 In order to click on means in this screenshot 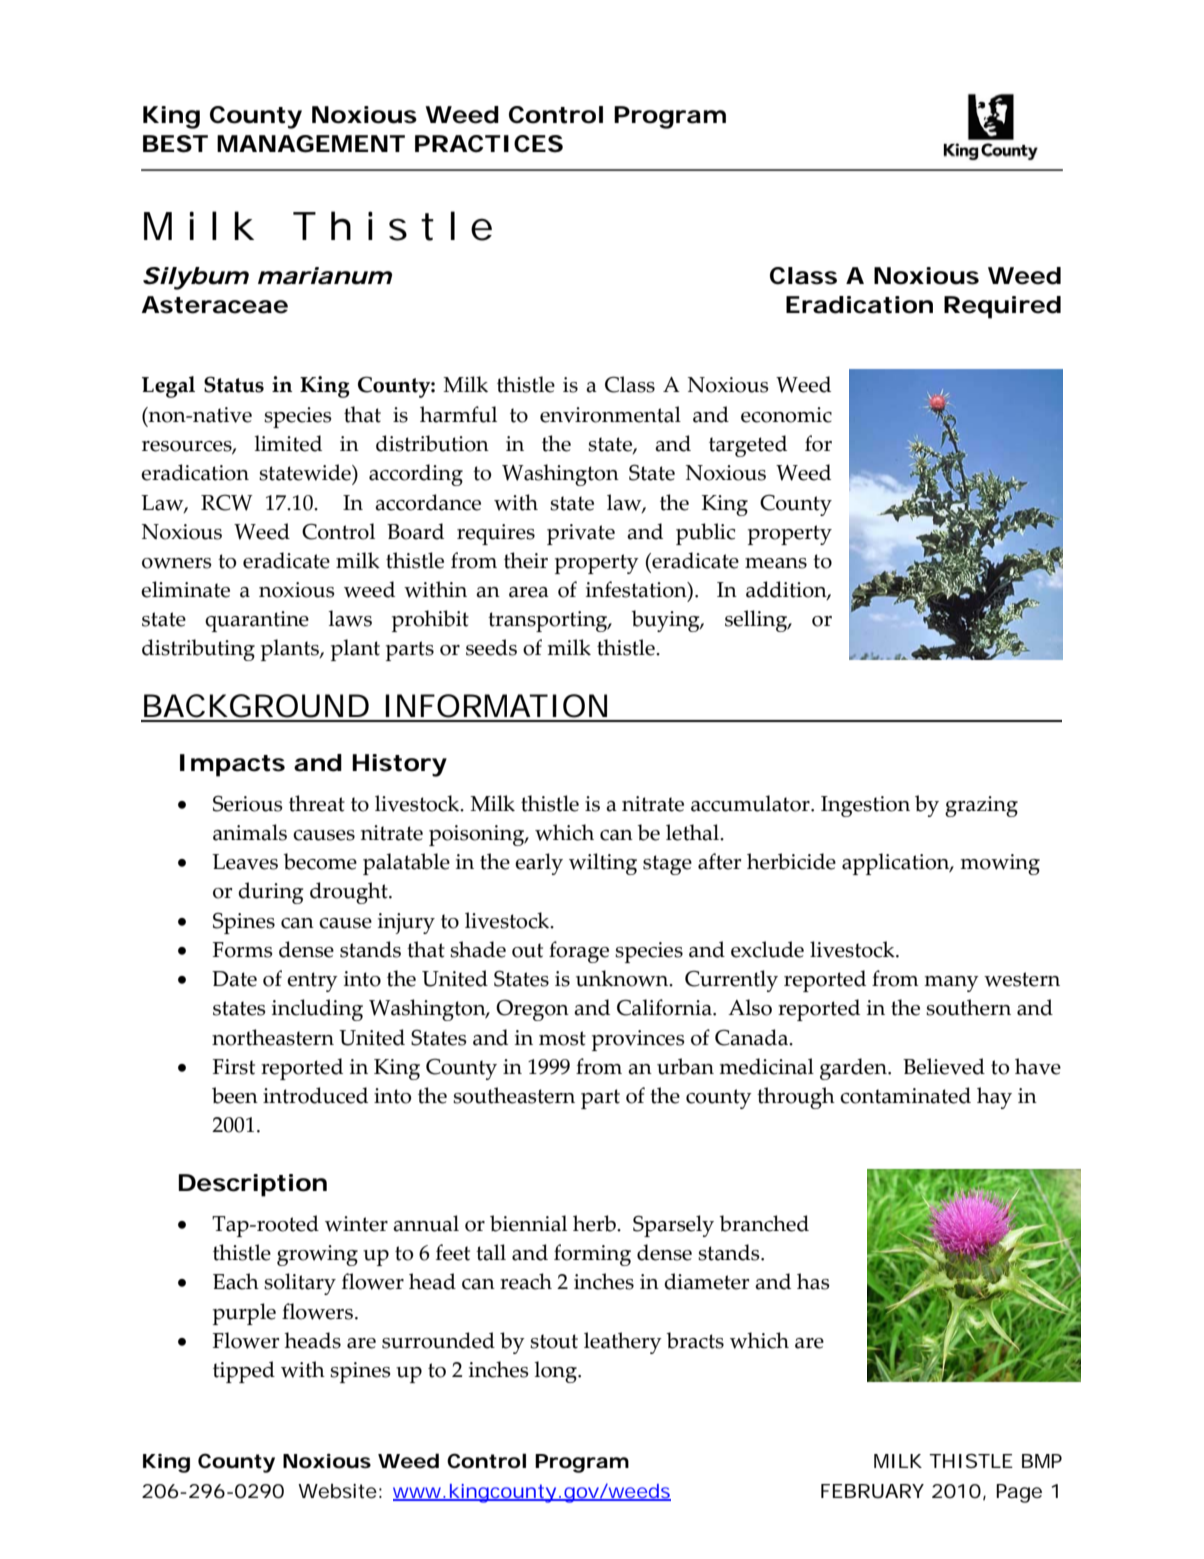, I will do `click(776, 563)`.
